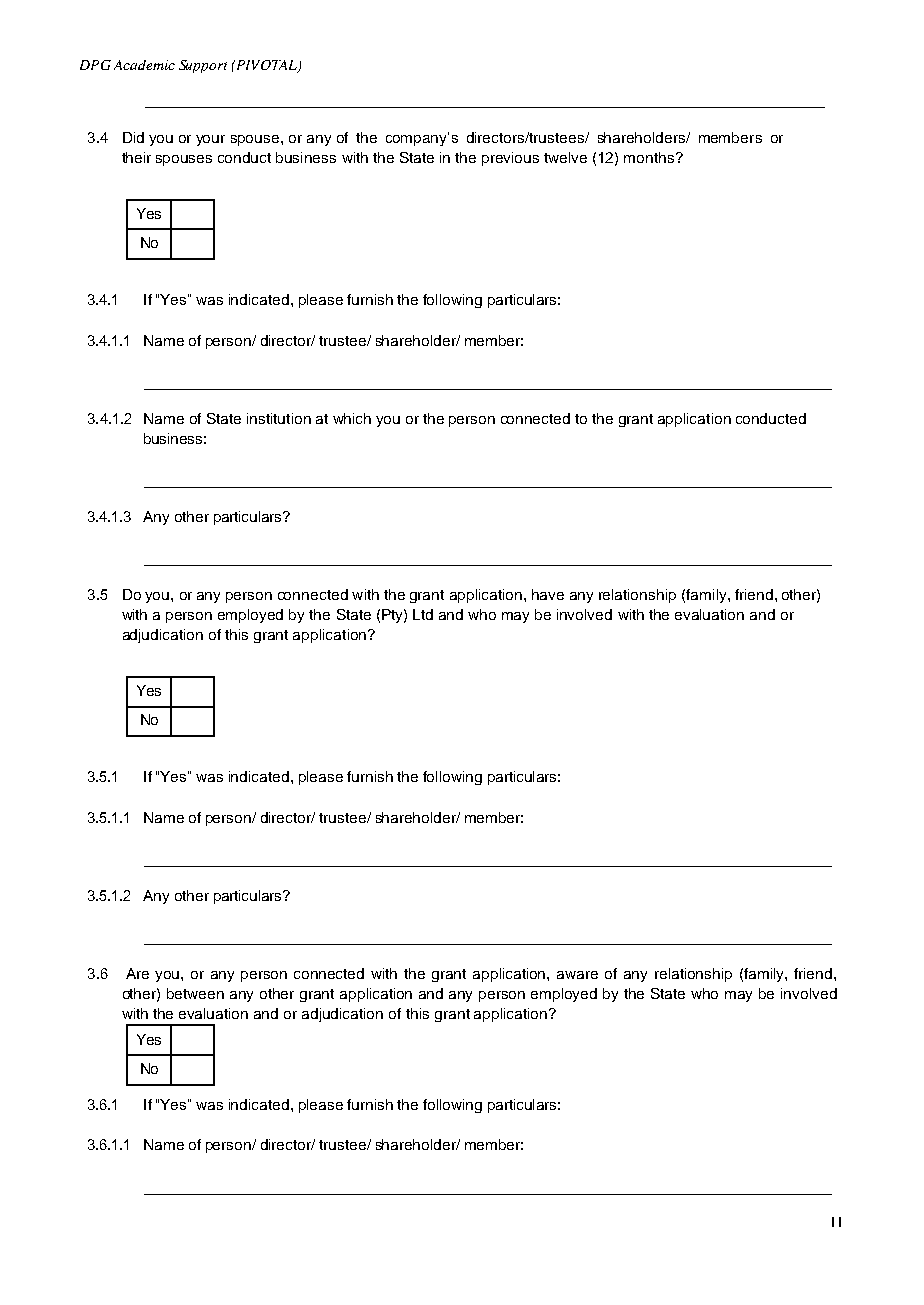  What do you see at coordinates (195, 993) in the page?
I see `between` at bounding box center [195, 993].
